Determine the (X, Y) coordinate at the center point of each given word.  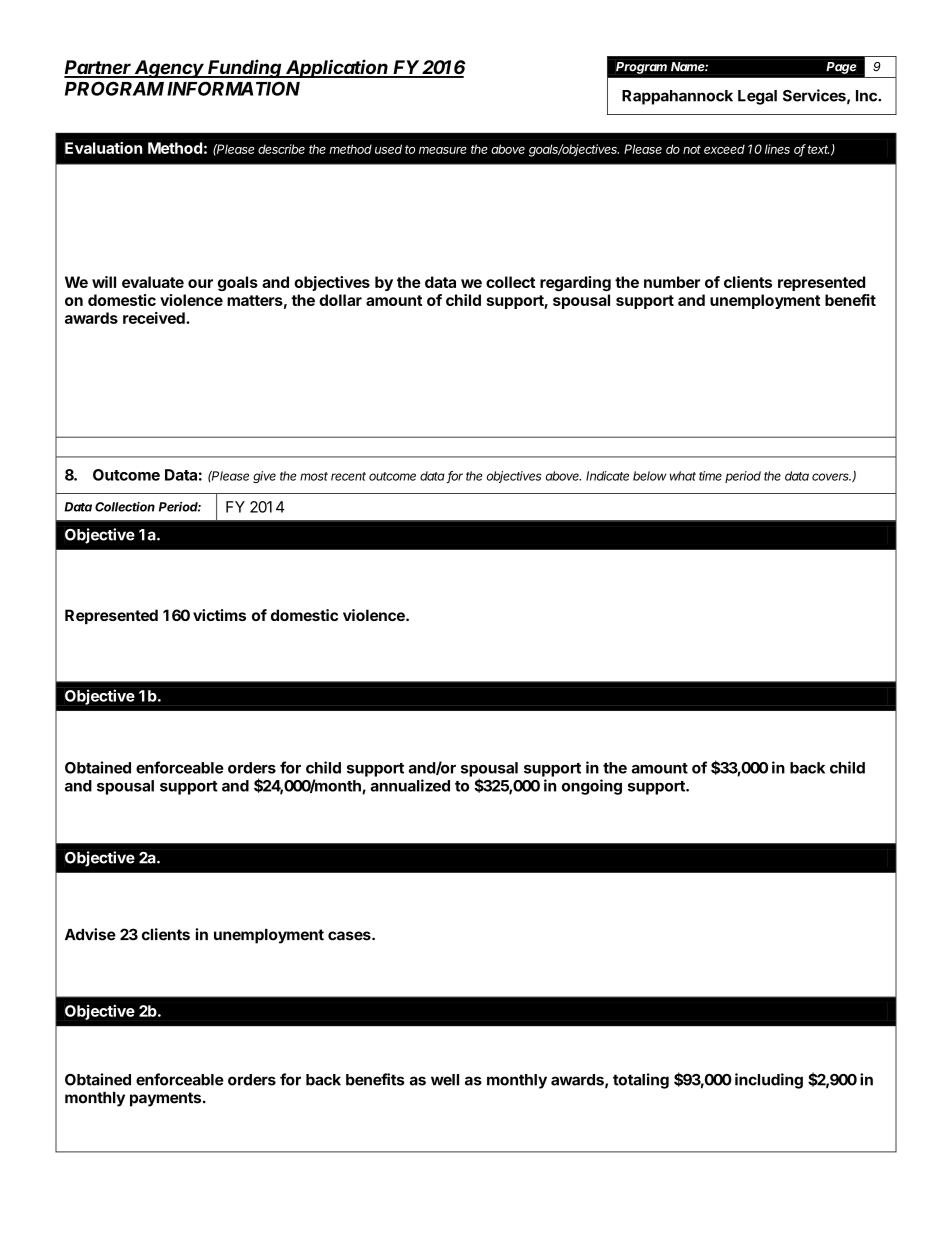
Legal (757, 97)
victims (219, 615)
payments (165, 1099)
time (710, 476)
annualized (410, 785)
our (200, 283)
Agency (170, 69)
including (769, 1081)
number (672, 282)
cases (350, 936)
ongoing (592, 787)
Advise (90, 934)
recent (348, 476)
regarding (575, 283)
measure (443, 150)
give (264, 477)
